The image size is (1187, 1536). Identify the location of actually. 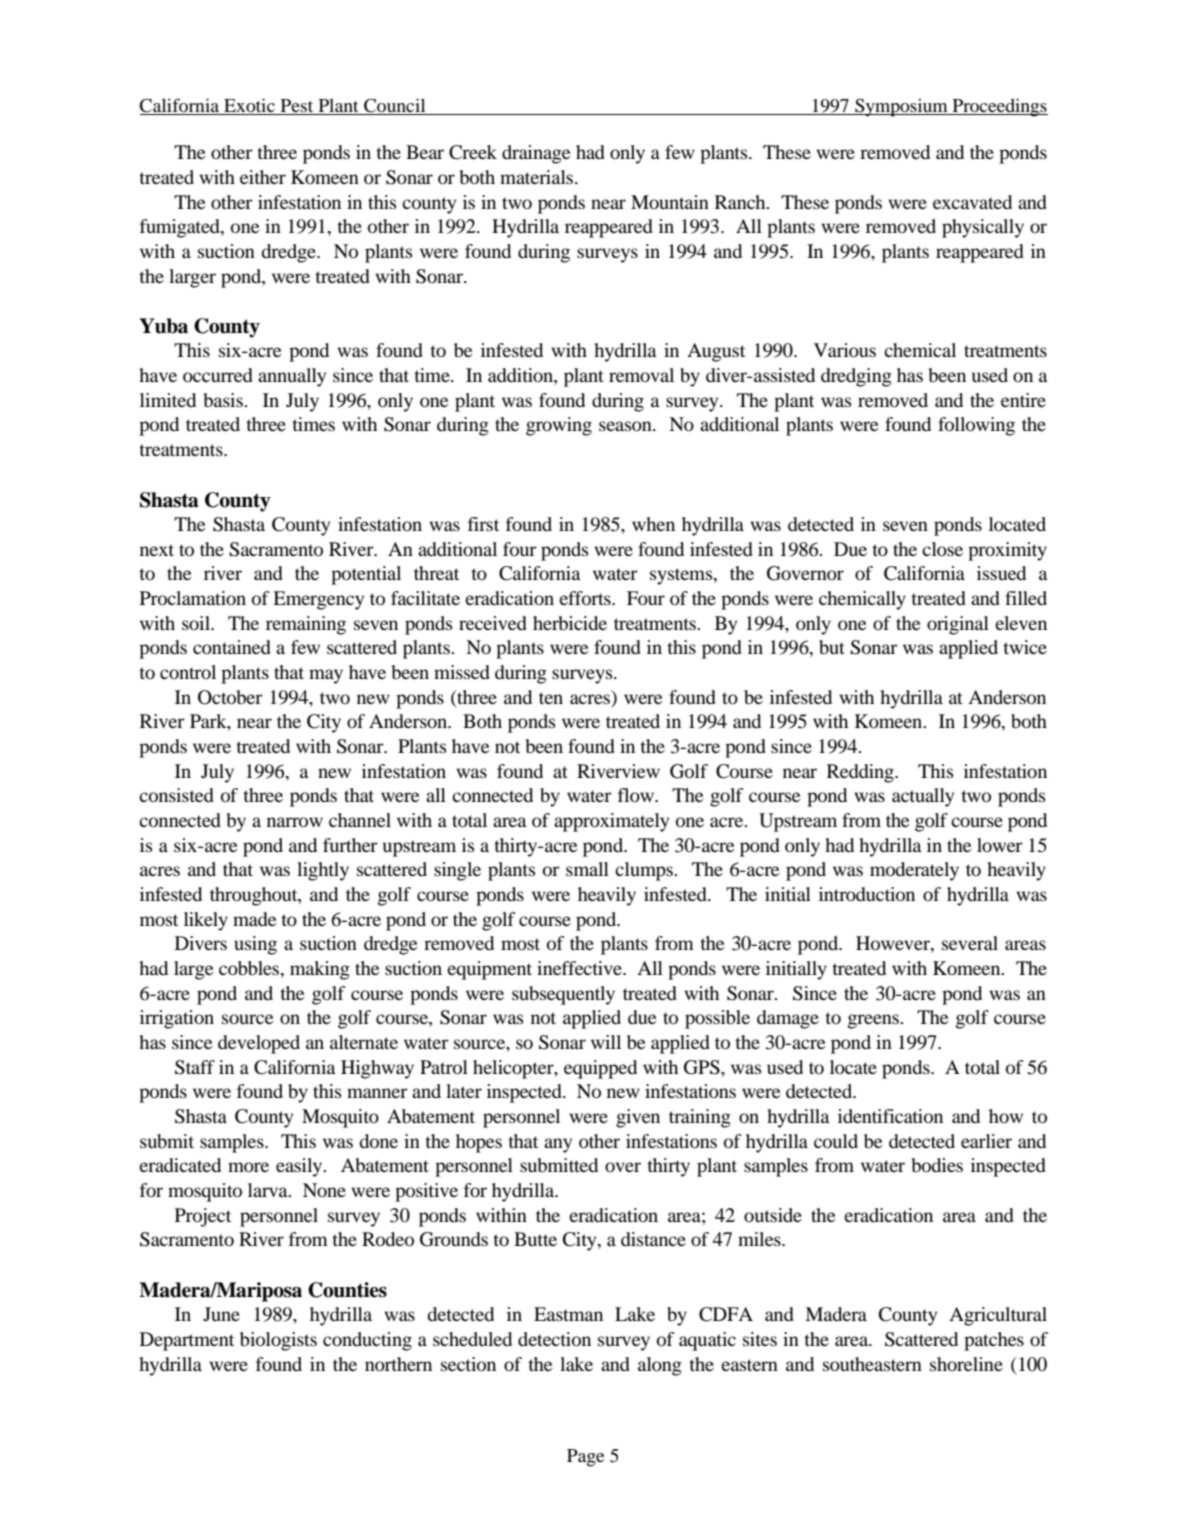
(923, 797).
